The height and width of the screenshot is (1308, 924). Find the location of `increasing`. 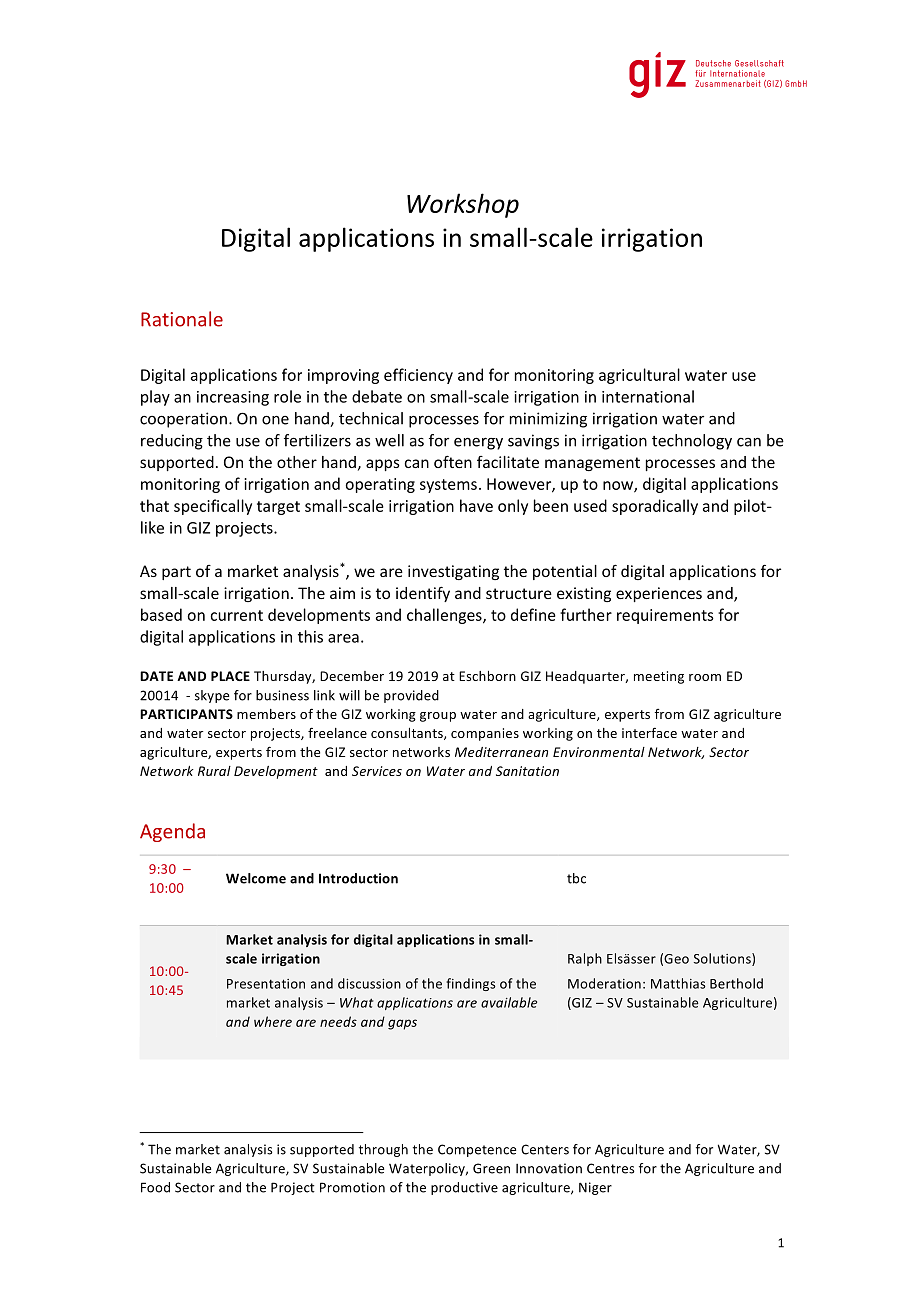

increasing is located at coordinates (233, 398).
